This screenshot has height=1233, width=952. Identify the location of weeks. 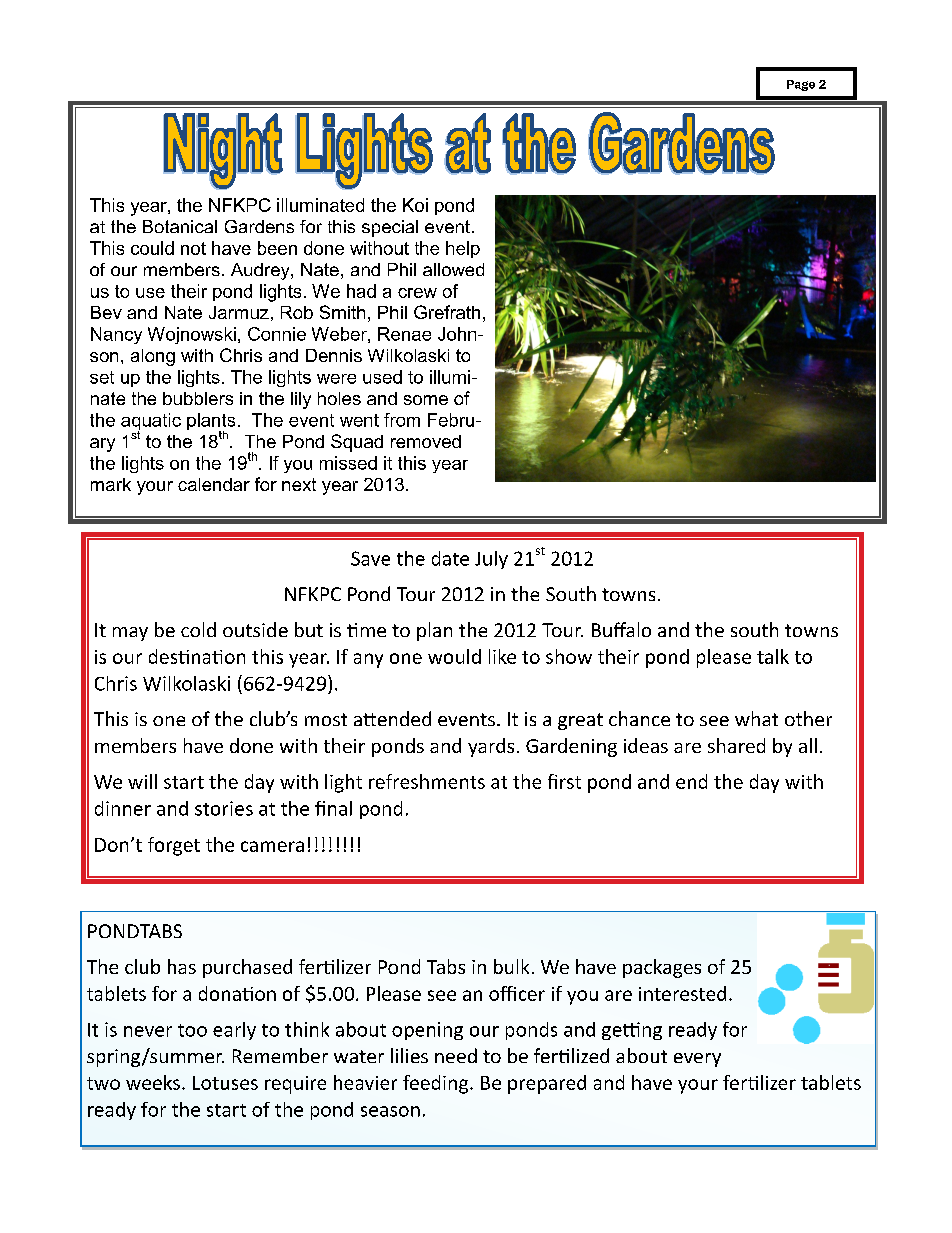
(153, 1082).
